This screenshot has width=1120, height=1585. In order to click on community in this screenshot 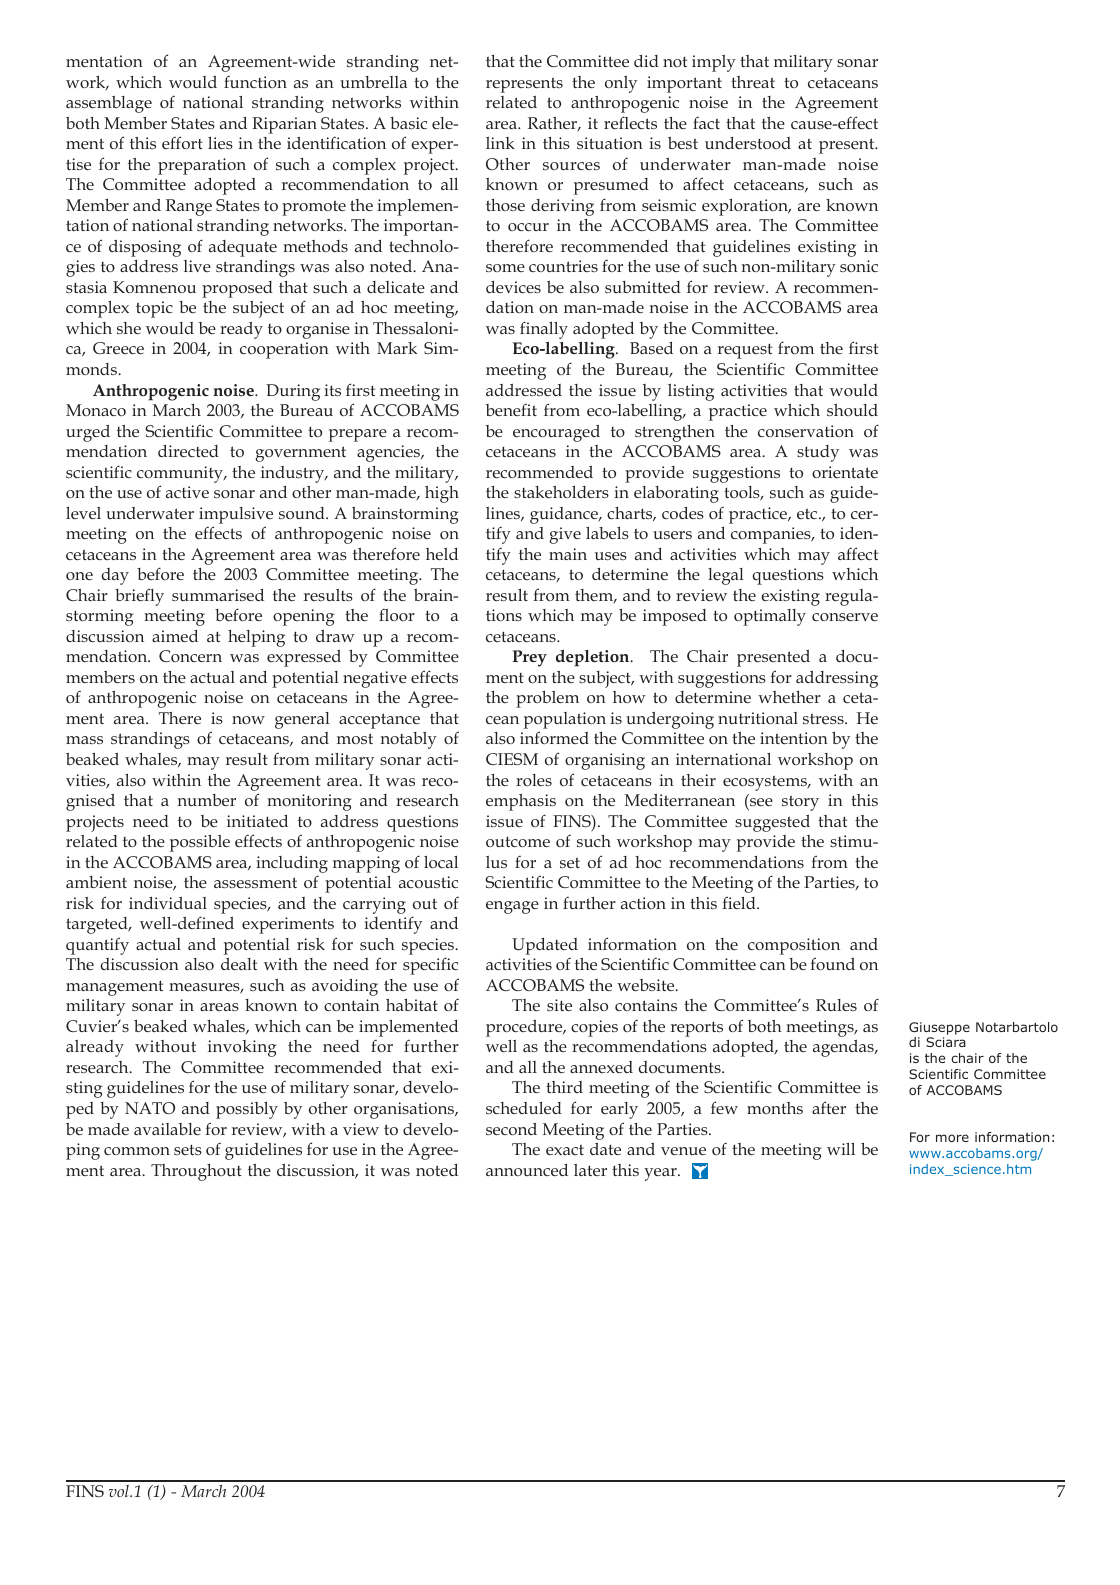, I will do `click(181, 474)`.
